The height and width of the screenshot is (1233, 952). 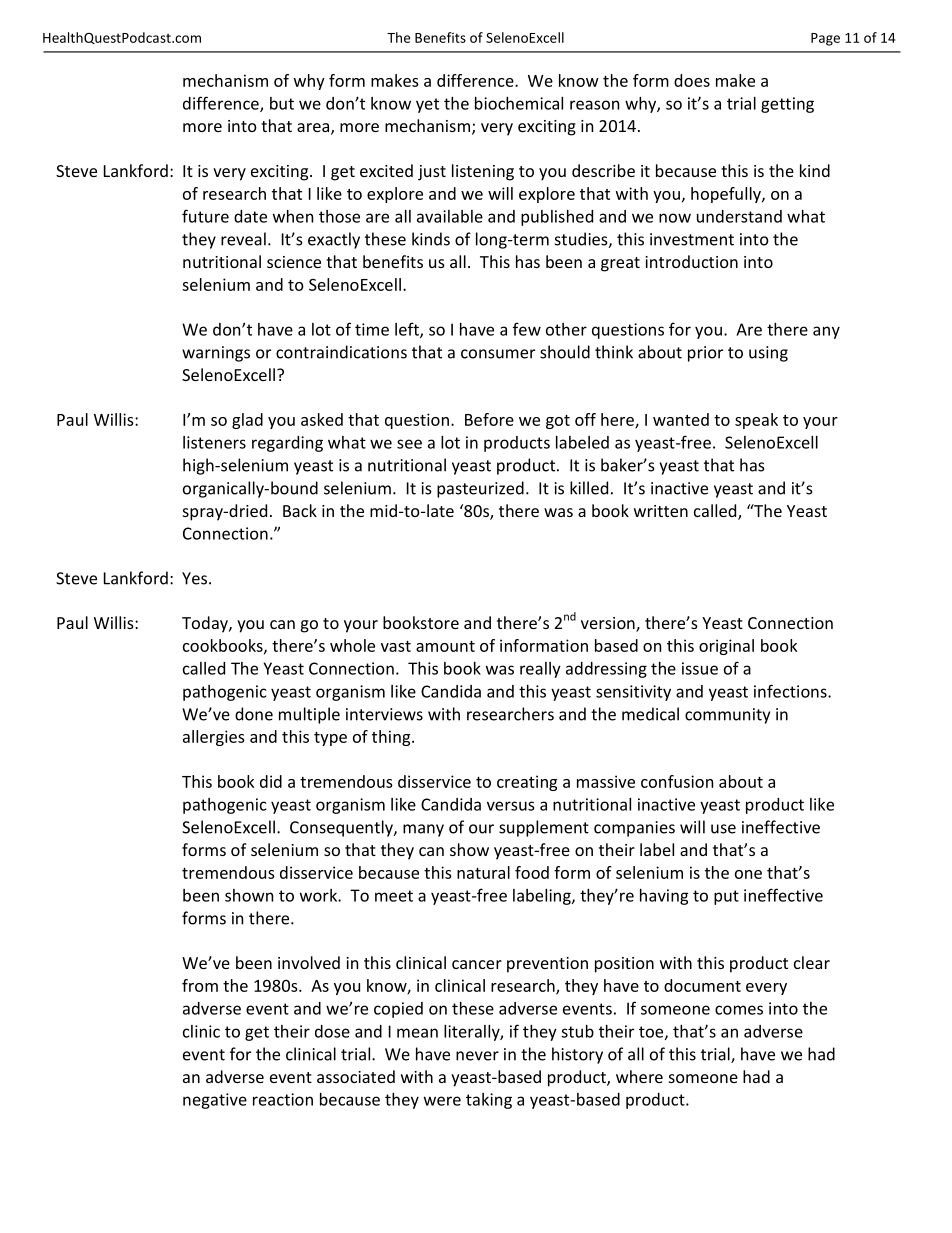 What do you see at coordinates (216, 354) in the screenshot?
I see `warnings` at bounding box center [216, 354].
